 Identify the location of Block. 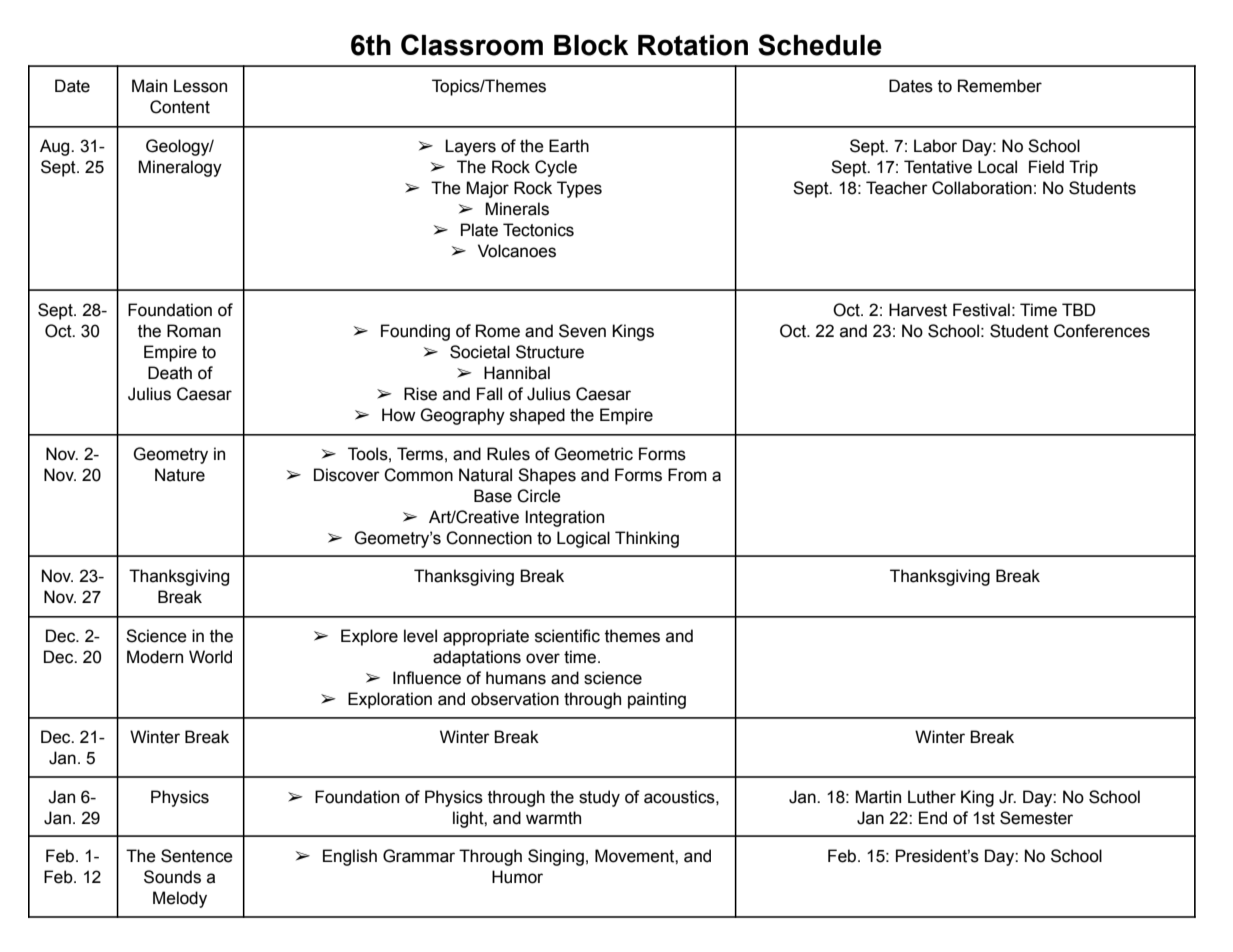
(591, 45).
